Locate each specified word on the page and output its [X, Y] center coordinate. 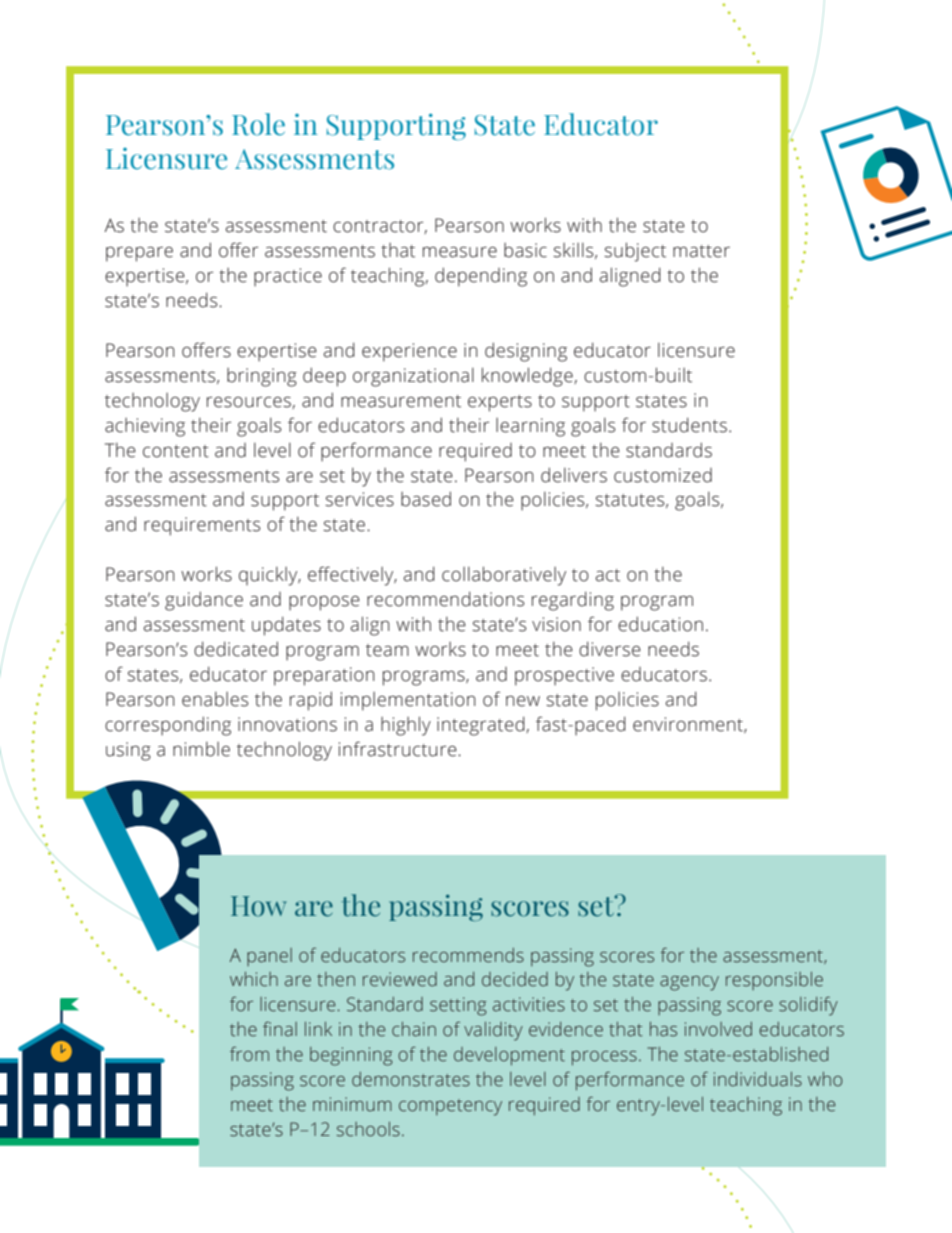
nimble [201, 749]
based [426, 499]
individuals [758, 1079]
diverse [610, 649]
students [689, 425]
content [176, 451]
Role [258, 124]
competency [450, 1107]
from [249, 1054]
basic [525, 250]
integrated [482, 726]
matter [701, 251]
